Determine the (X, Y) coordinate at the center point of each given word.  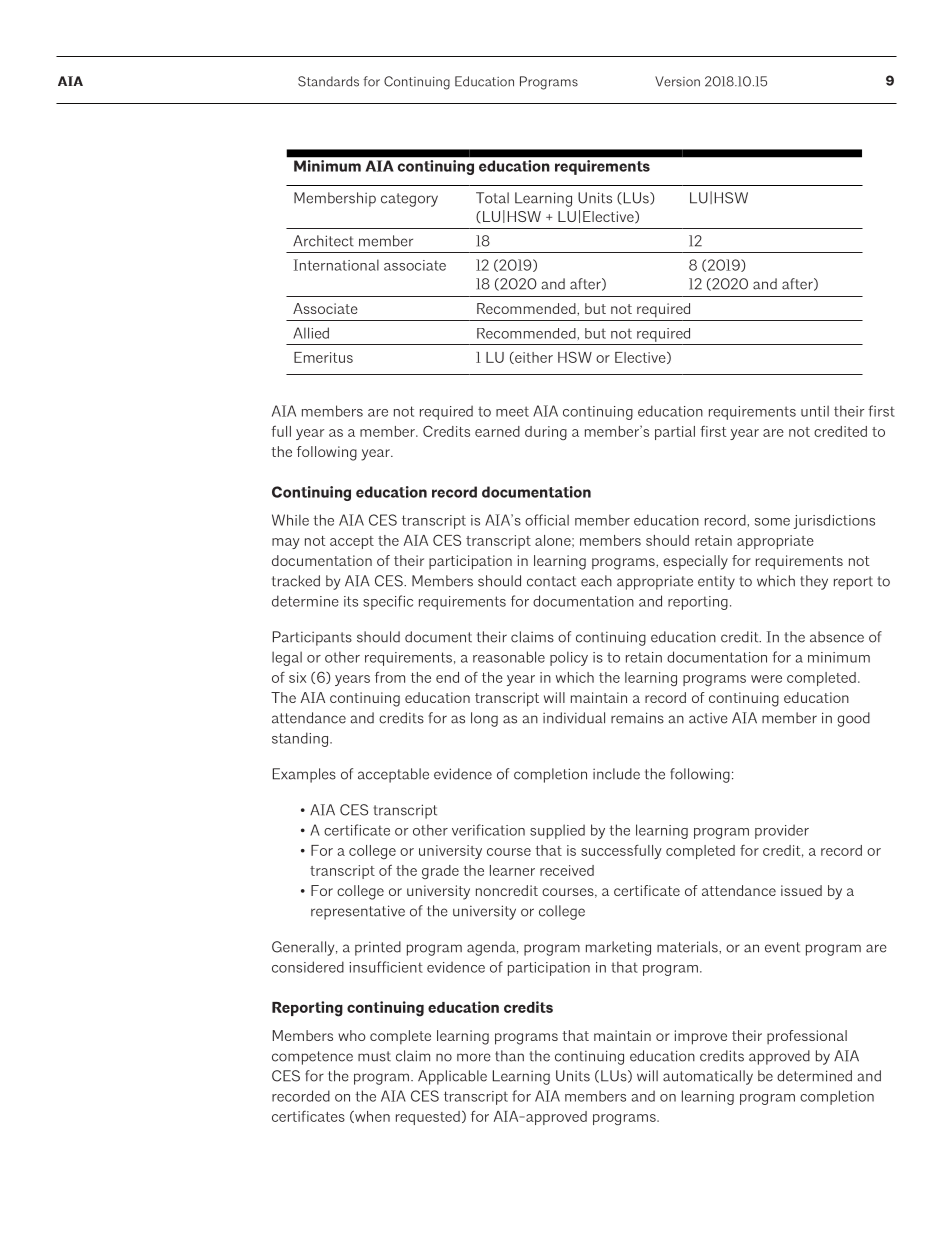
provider (782, 831)
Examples (304, 775)
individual (574, 718)
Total (492, 198)
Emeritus (323, 357)
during (546, 433)
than (509, 1056)
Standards (328, 81)
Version (677, 81)
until (815, 411)
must (374, 1056)
